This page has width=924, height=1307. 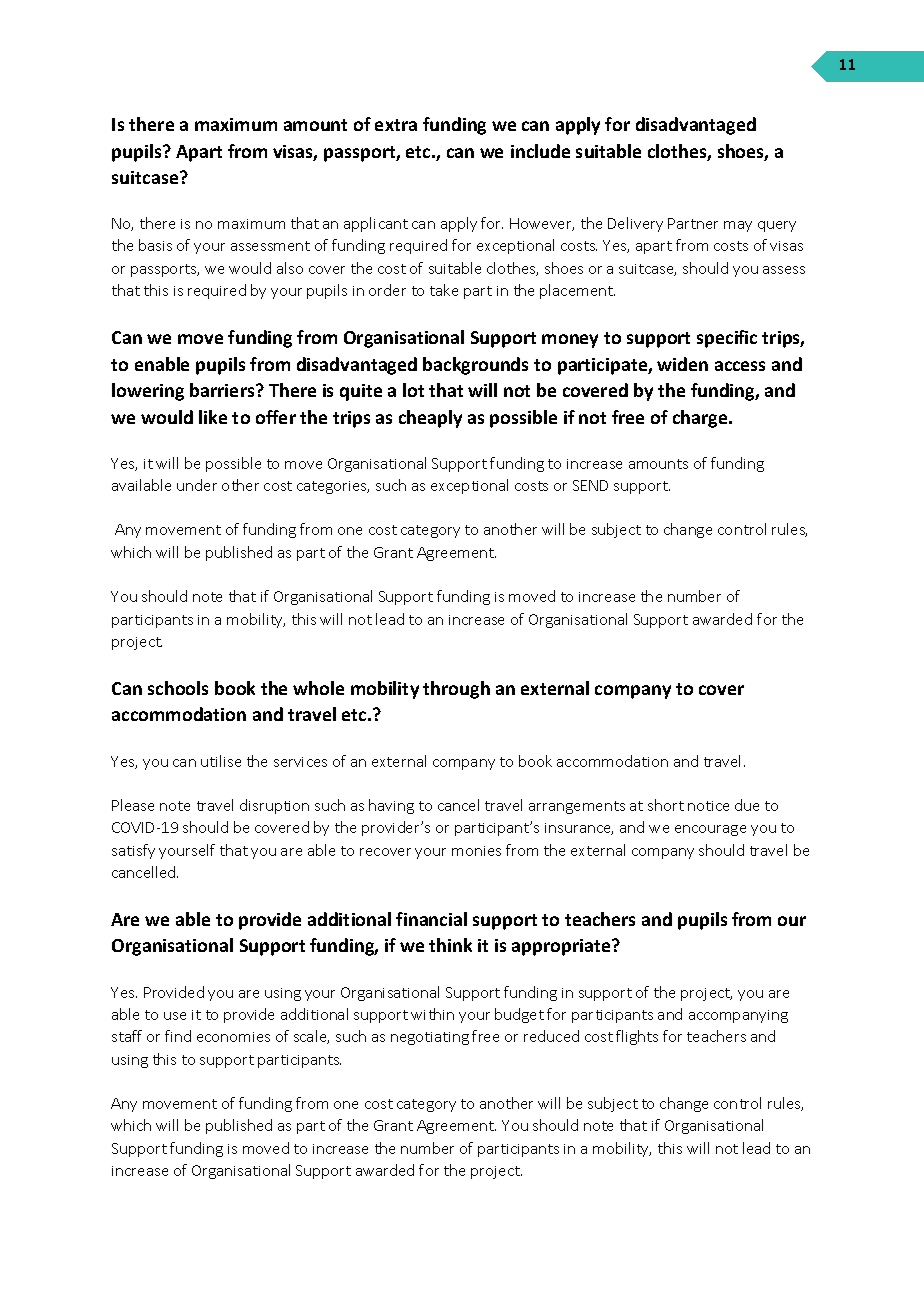 What do you see at coordinates (175, 1016) in the page?
I see `use` at bounding box center [175, 1016].
